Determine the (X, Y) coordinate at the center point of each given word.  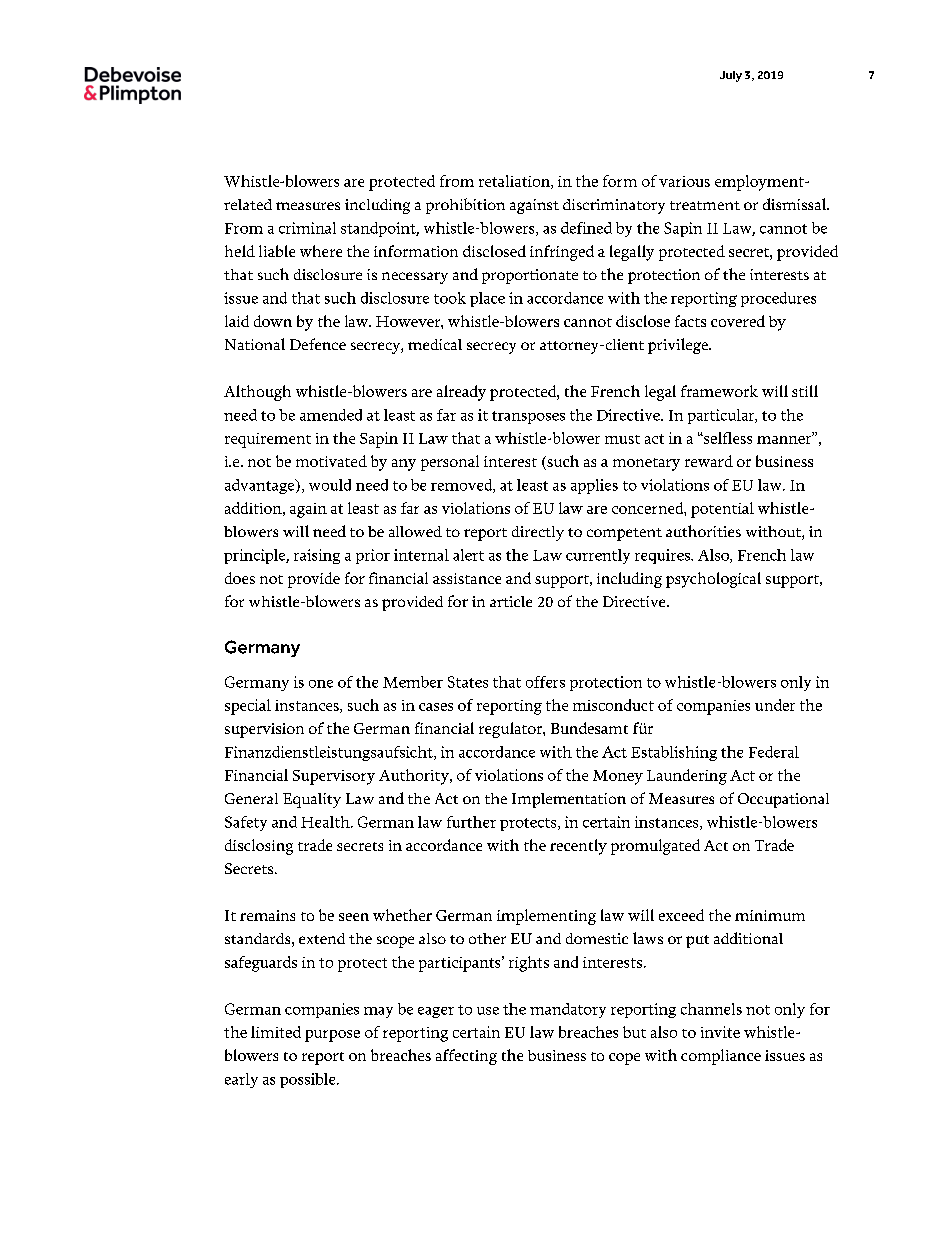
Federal (774, 752)
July (731, 76)
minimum (770, 915)
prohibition (465, 206)
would (330, 485)
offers (545, 682)
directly (538, 533)
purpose (332, 1036)
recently (578, 847)
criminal (307, 228)
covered (738, 321)
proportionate (530, 276)
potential (722, 510)
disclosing (259, 847)
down (273, 321)
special (248, 707)
